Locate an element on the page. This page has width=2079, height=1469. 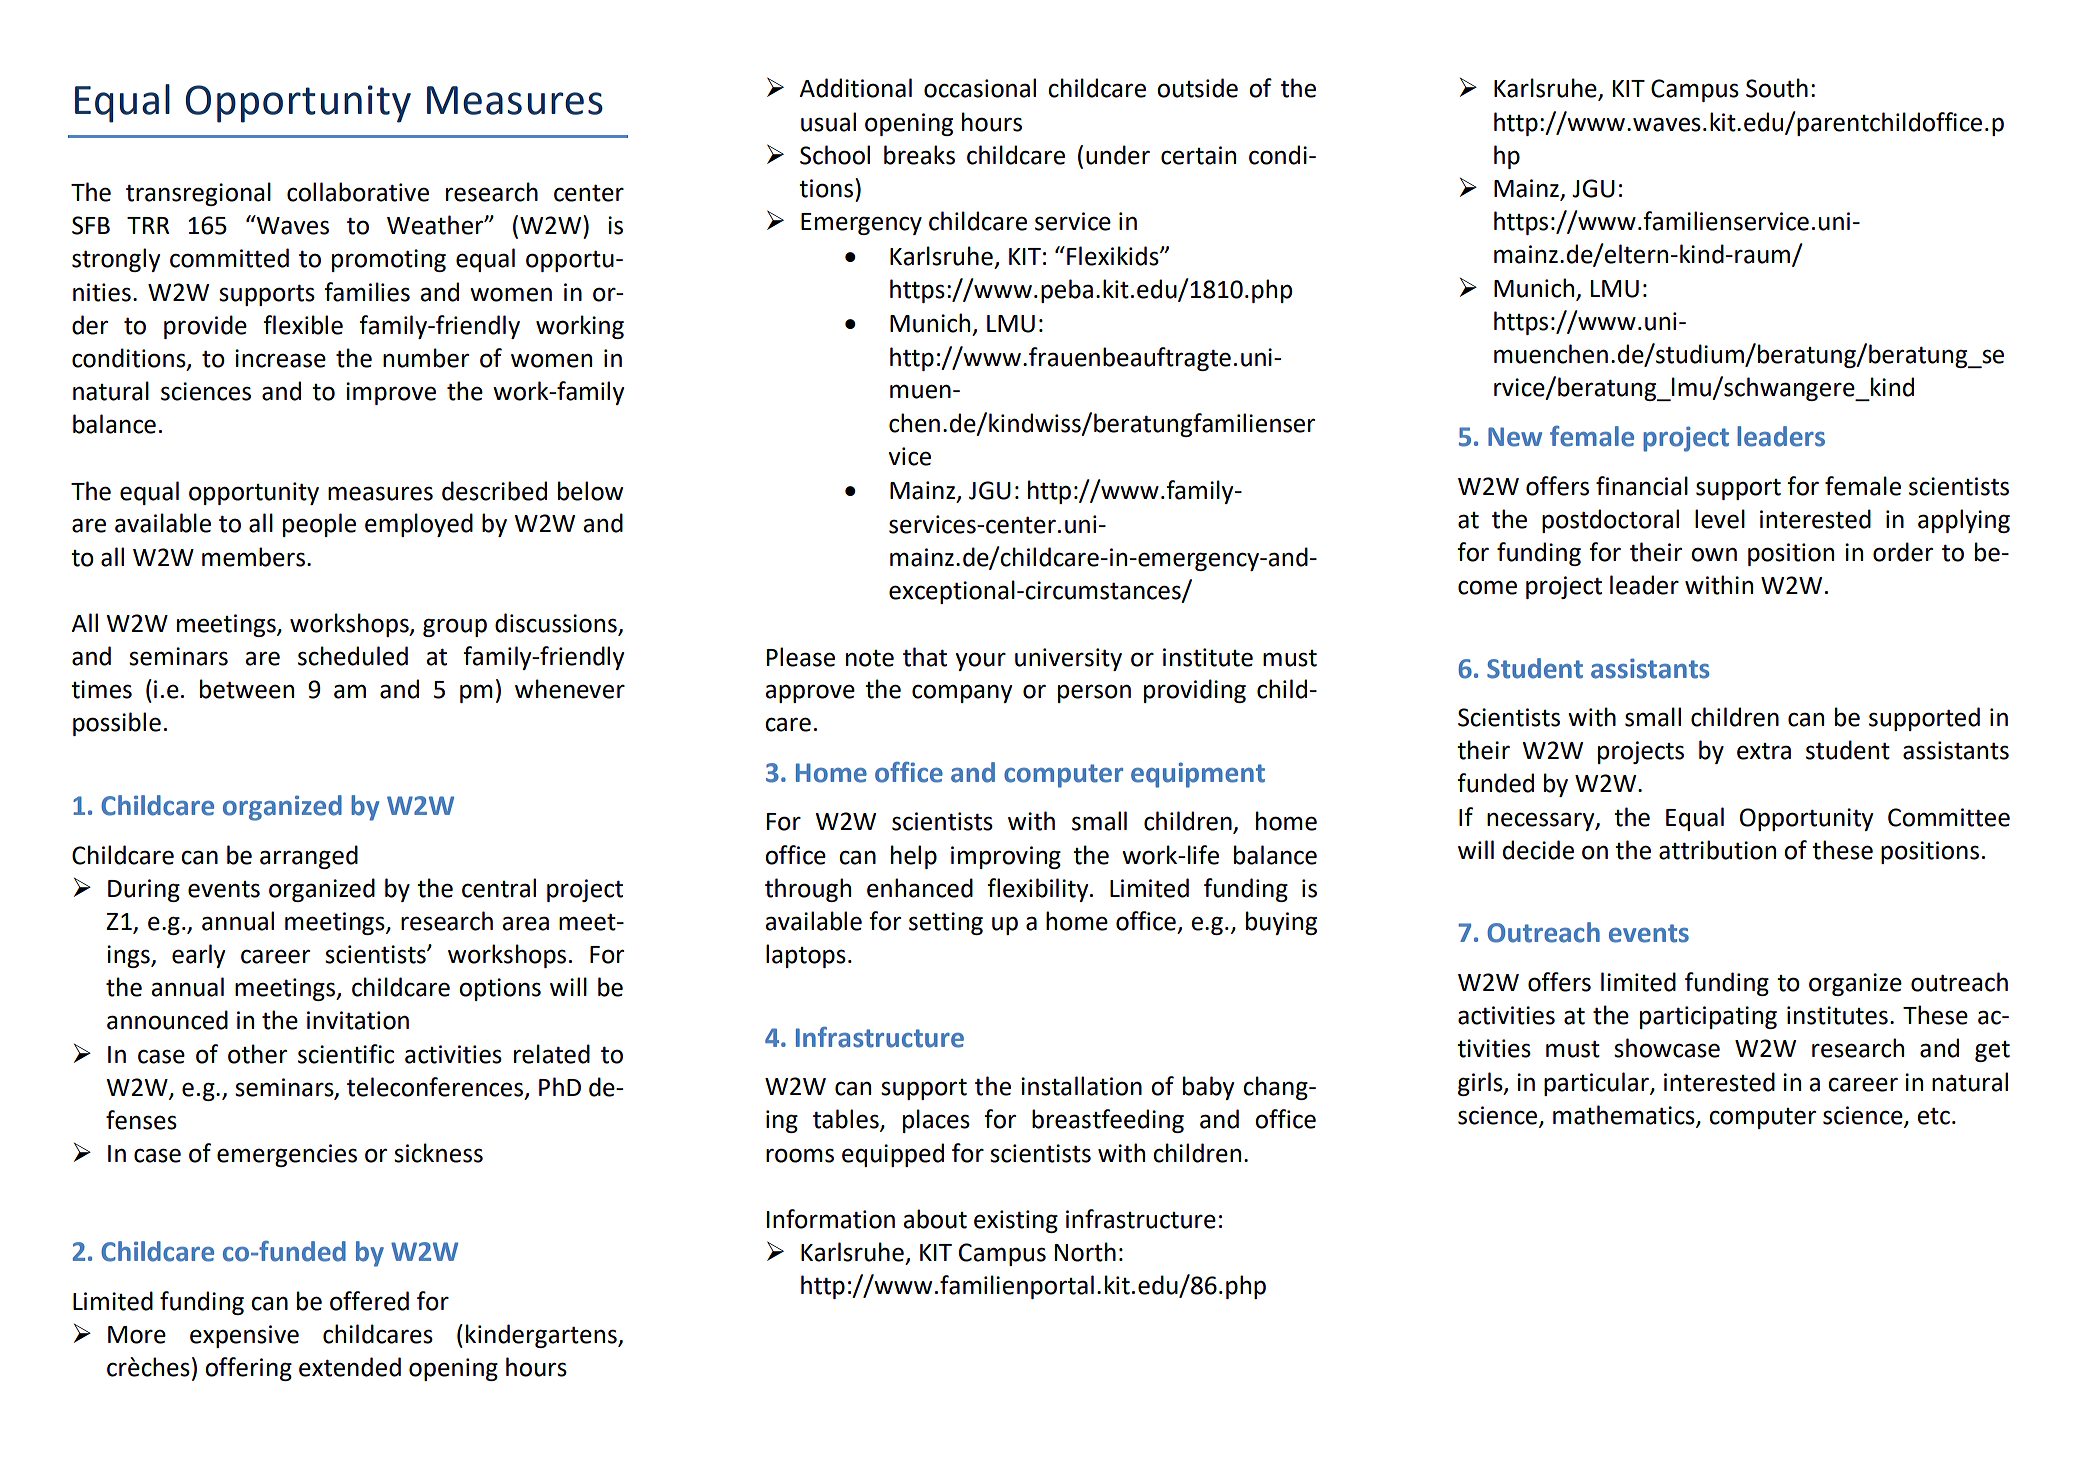
under is located at coordinates (1118, 155).
